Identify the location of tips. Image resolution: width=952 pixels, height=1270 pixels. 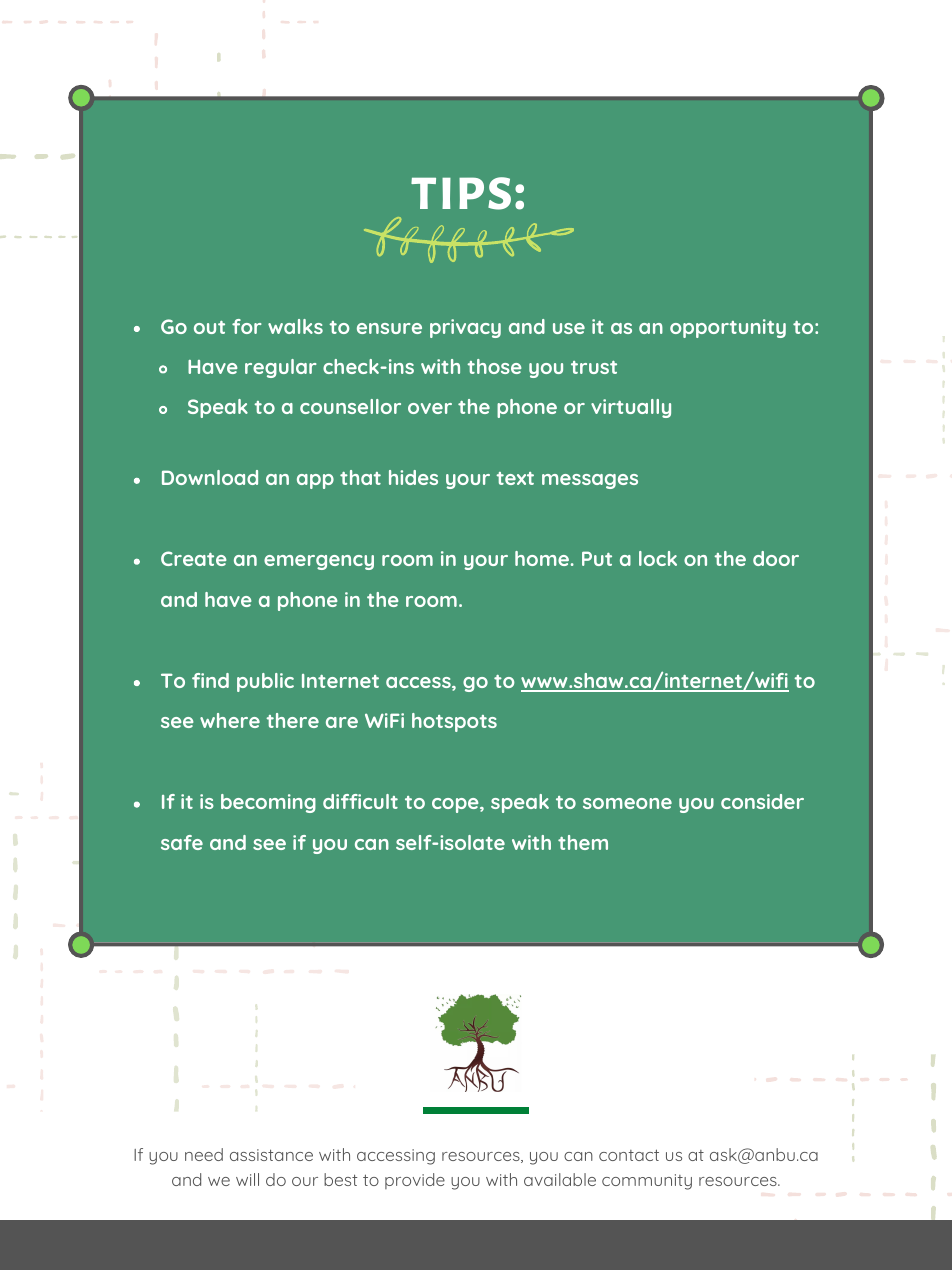
(461, 193).
